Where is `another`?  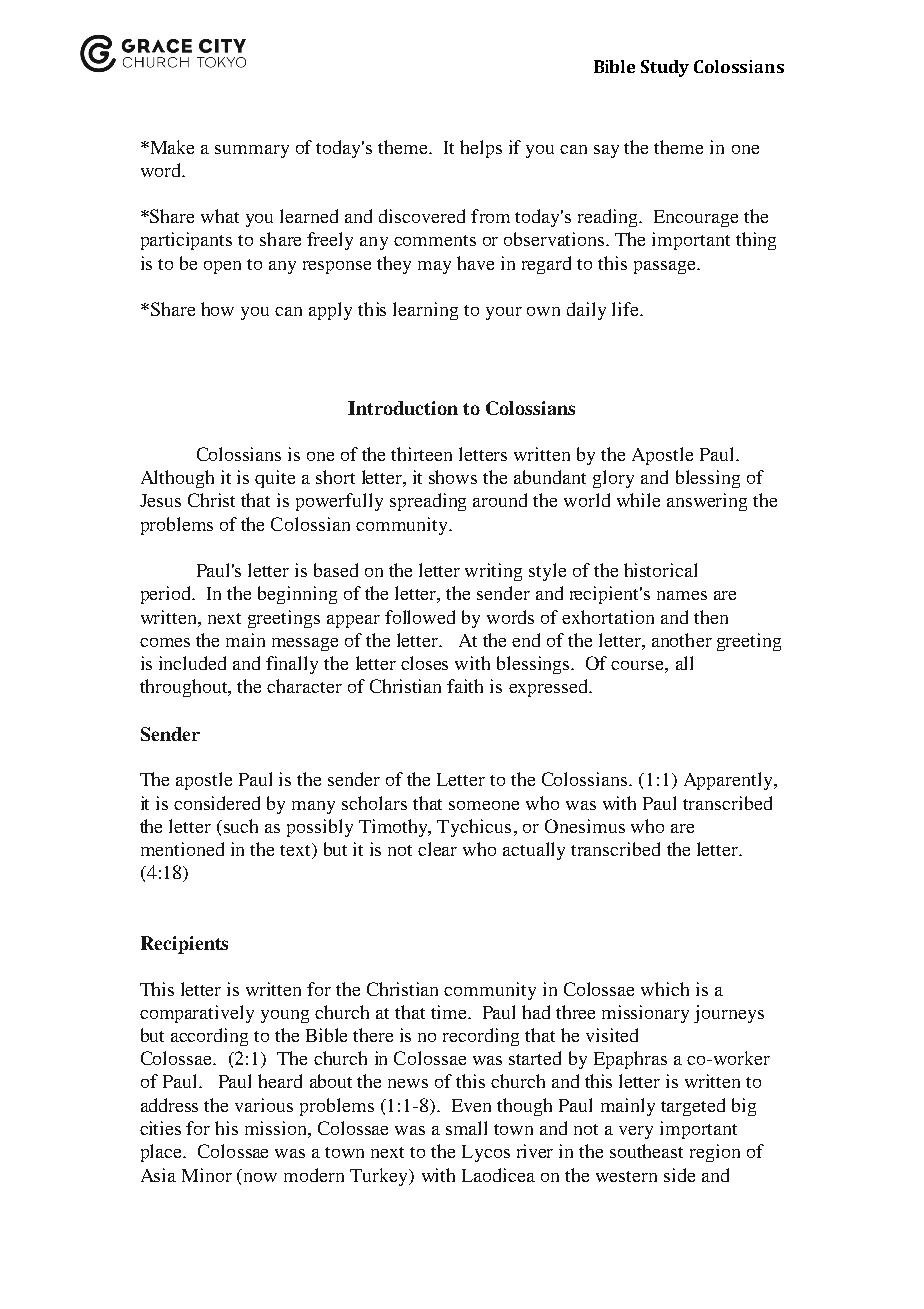 another is located at coordinates (682, 640).
